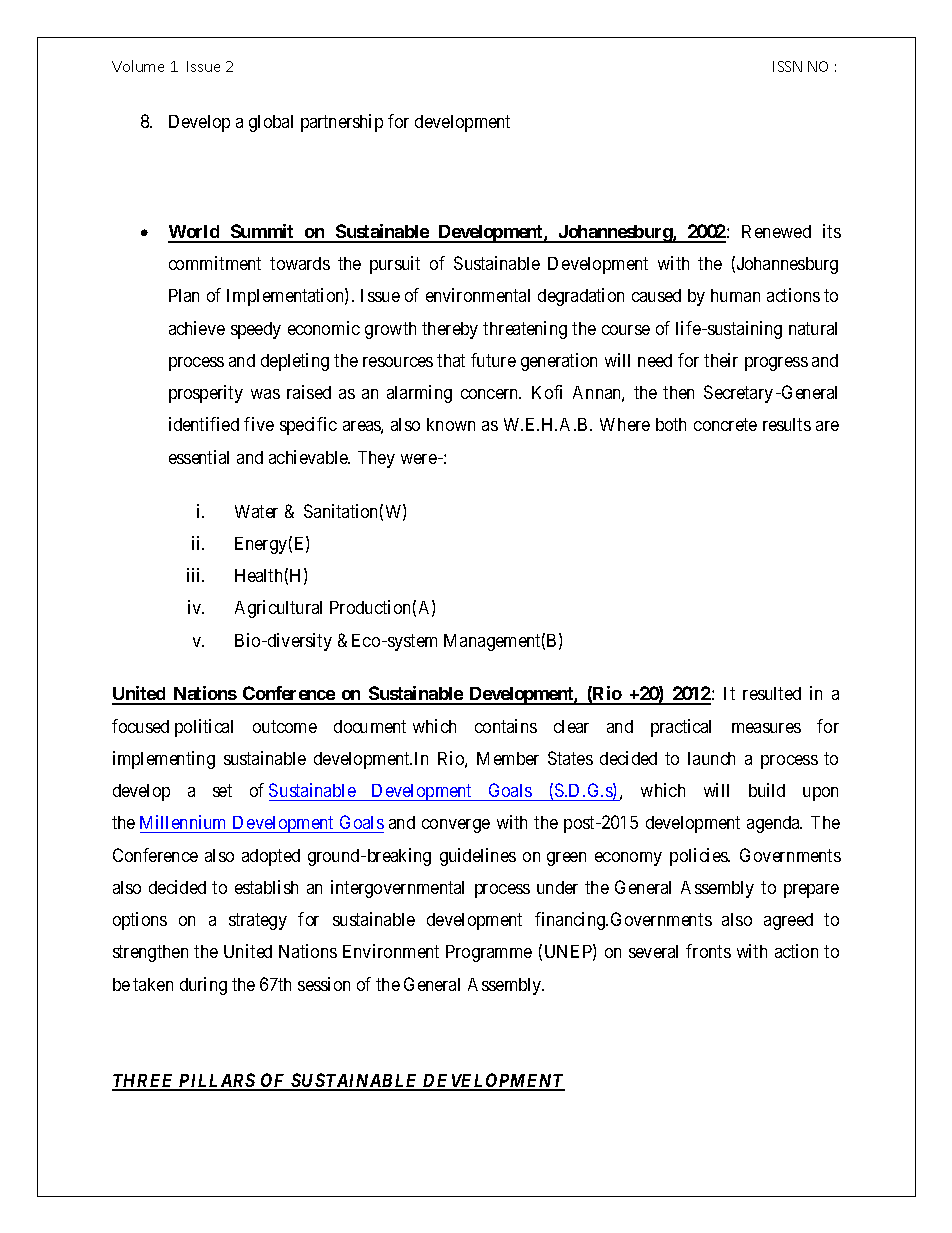 The image size is (952, 1233). What do you see at coordinates (217, 1081) in the image?
I see `PILLARS` at bounding box center [217, 1081].
